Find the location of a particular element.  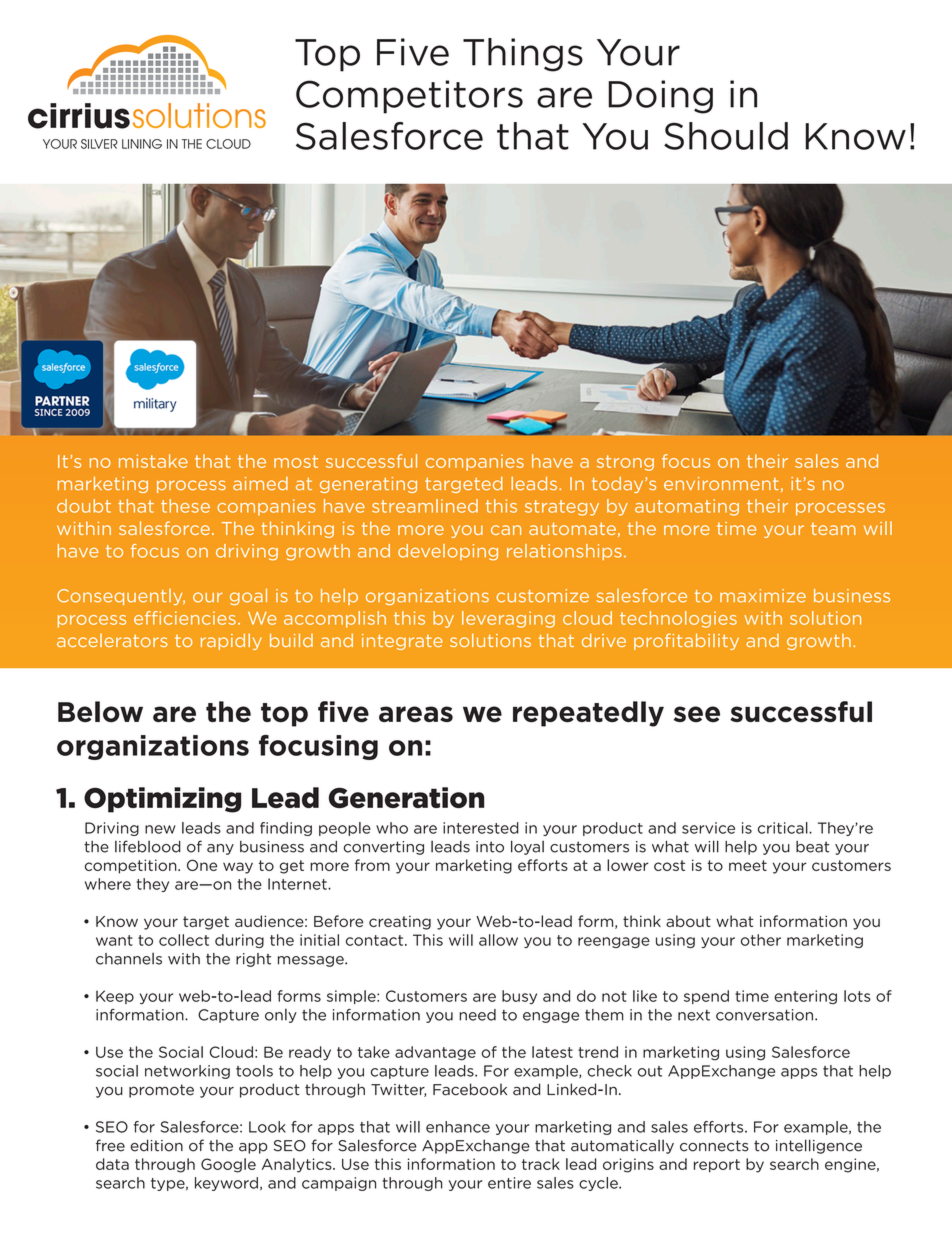

edition is located at coordinates (156, 1145).
